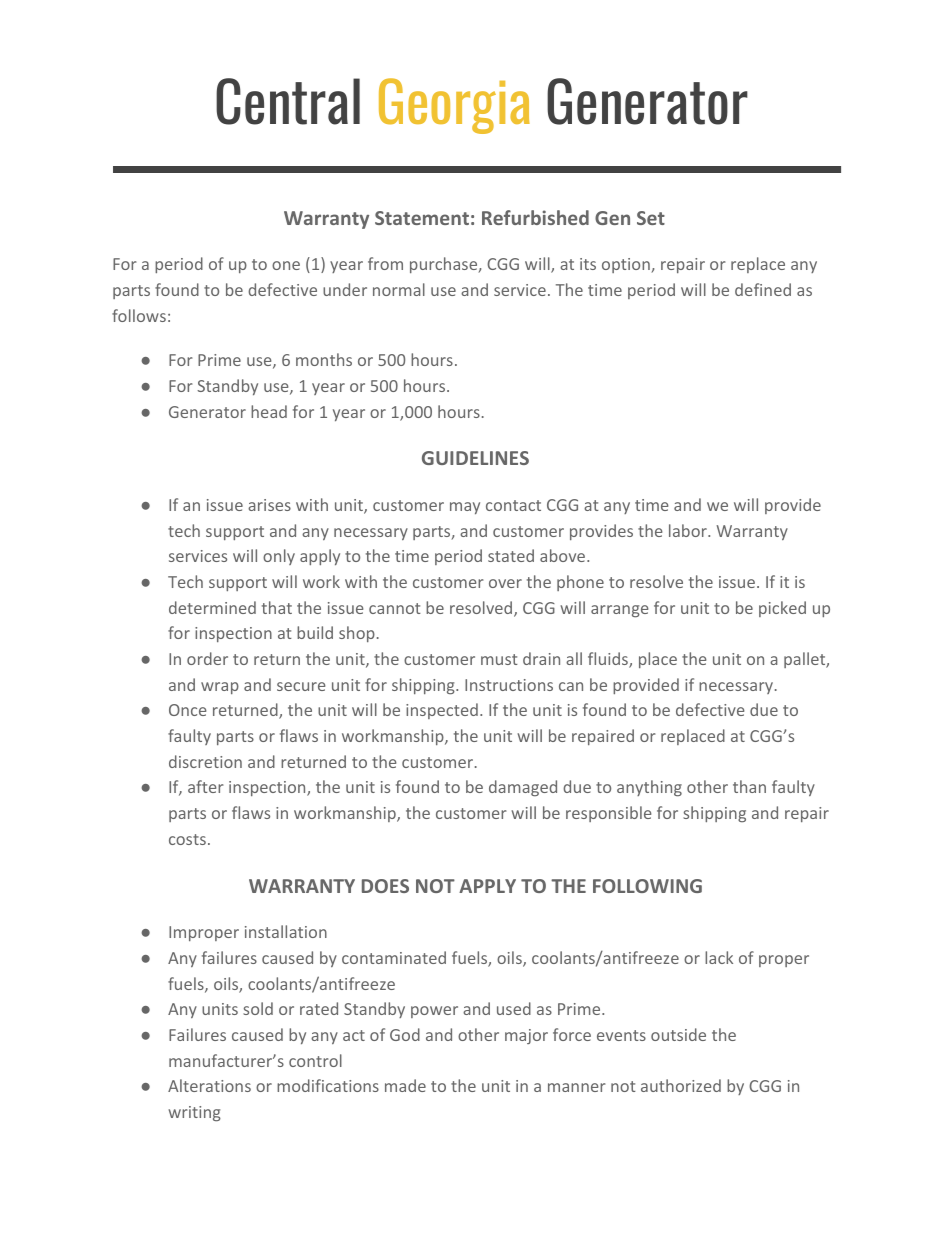 The width and height of the screenshot is (952, 1233). I want to click on over, so click(505, 583).
